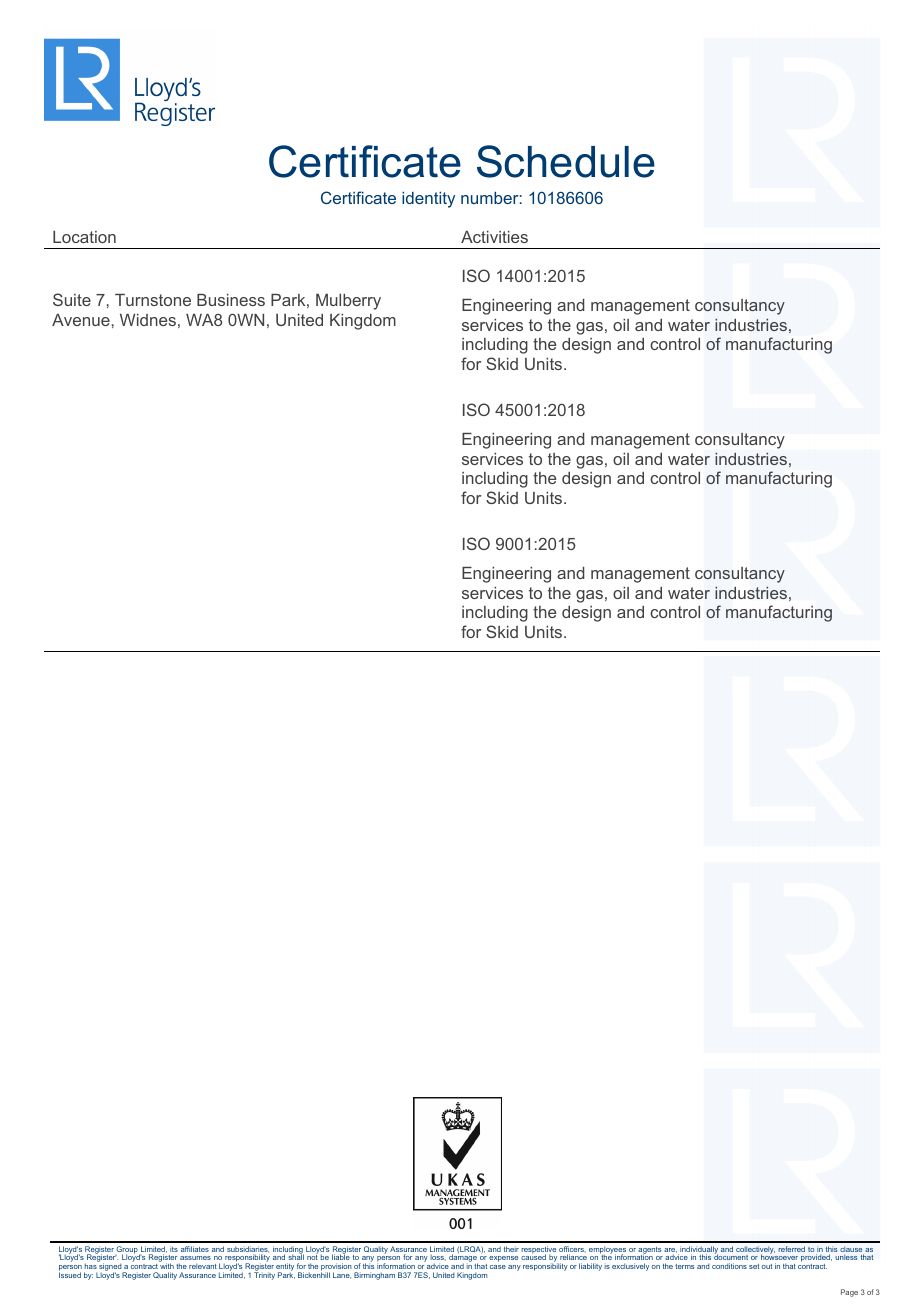  Describe the element at coordinates (72, 299) in the document. I see `Suite` at that location.
